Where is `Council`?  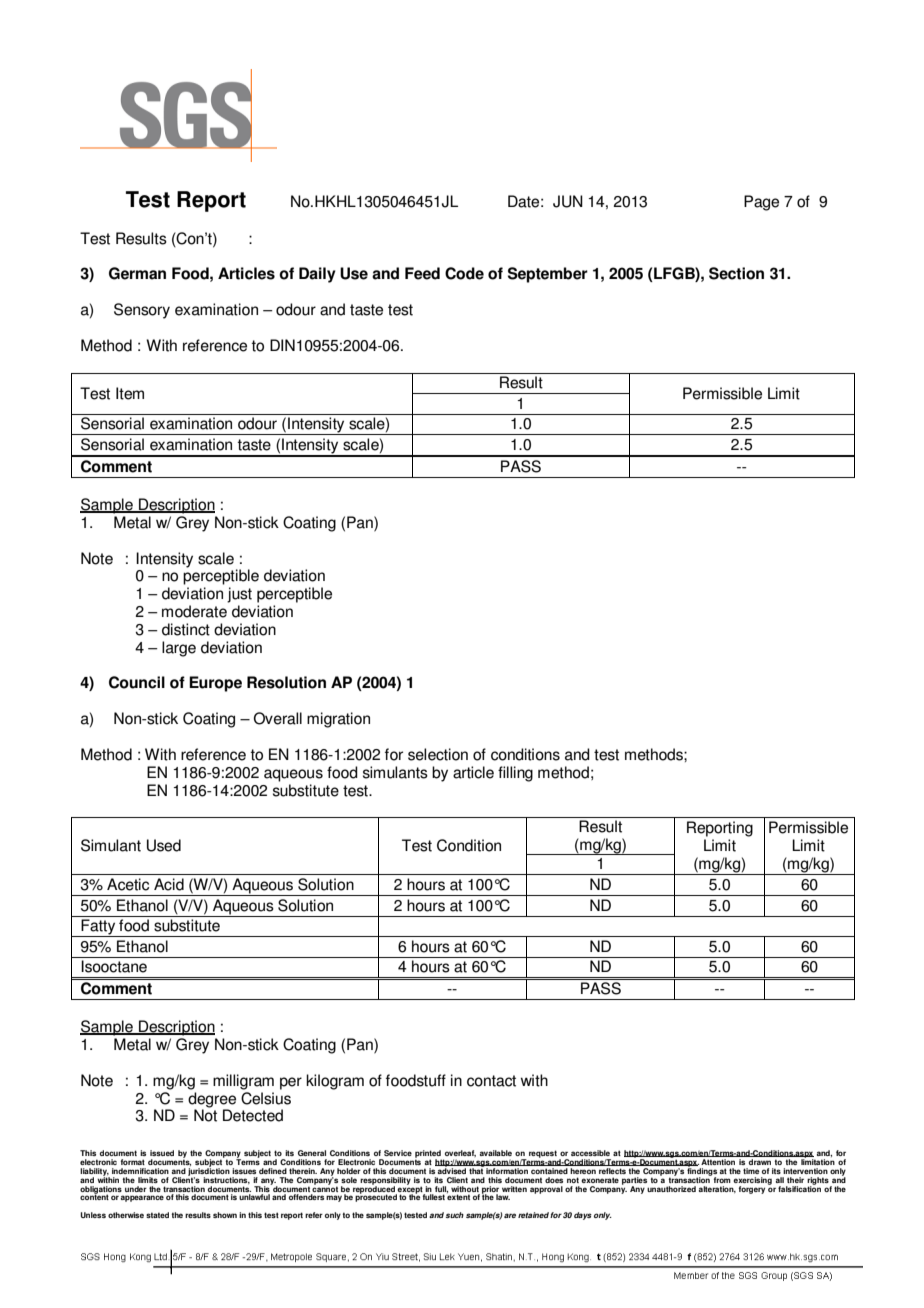
Council is located at coordinates (137, 682).
